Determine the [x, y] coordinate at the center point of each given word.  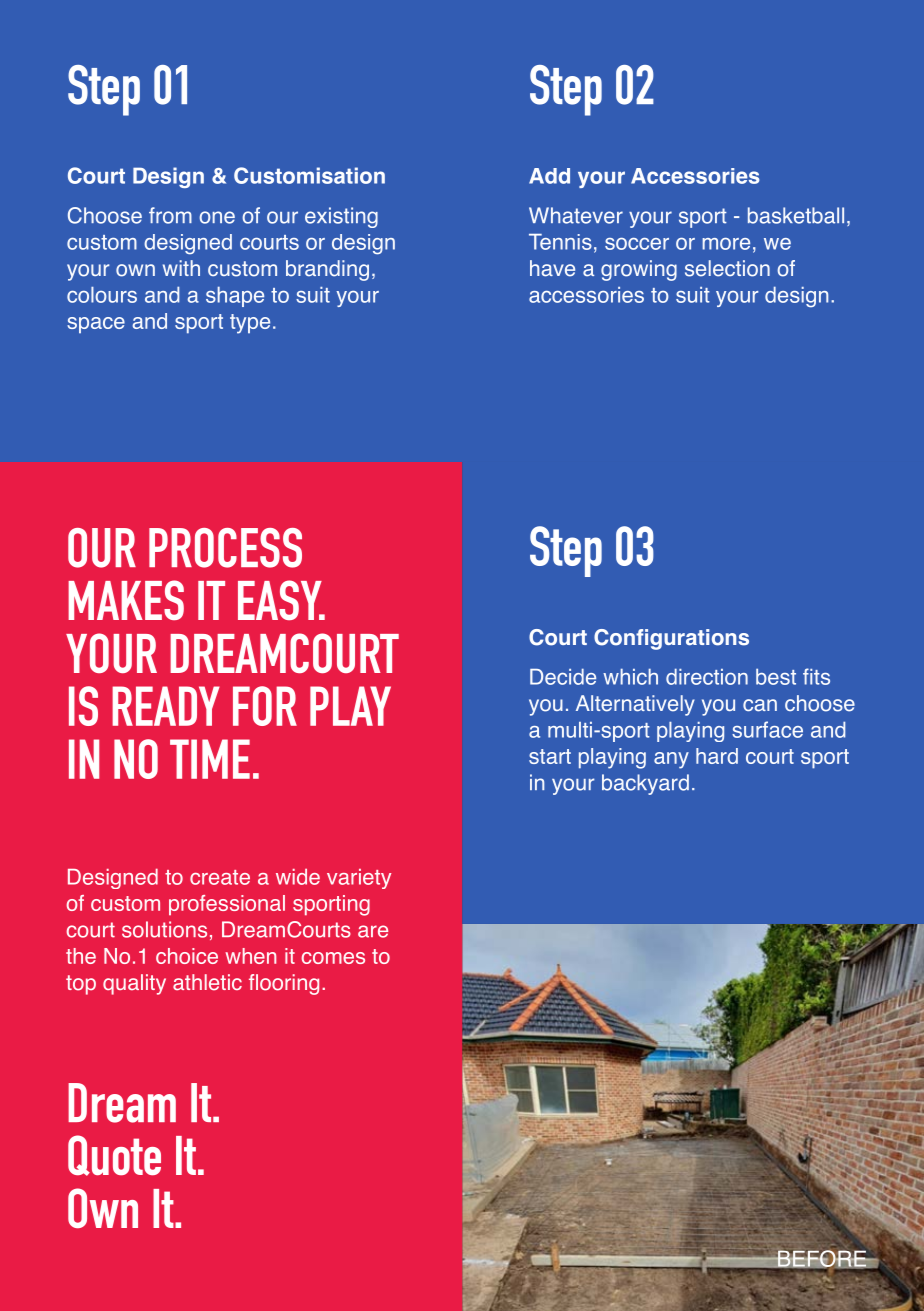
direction [707, 676]
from [170, 215]
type [250, 324]
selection [727, 268]
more [726, 244]
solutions [164, 929]
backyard [645, 784]
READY [166, 706]
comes [333, 958]
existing [341, 217]
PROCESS [225, 548]
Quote [114, 1155]
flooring [284, 984]
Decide [563, 676]
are [373, 931]
